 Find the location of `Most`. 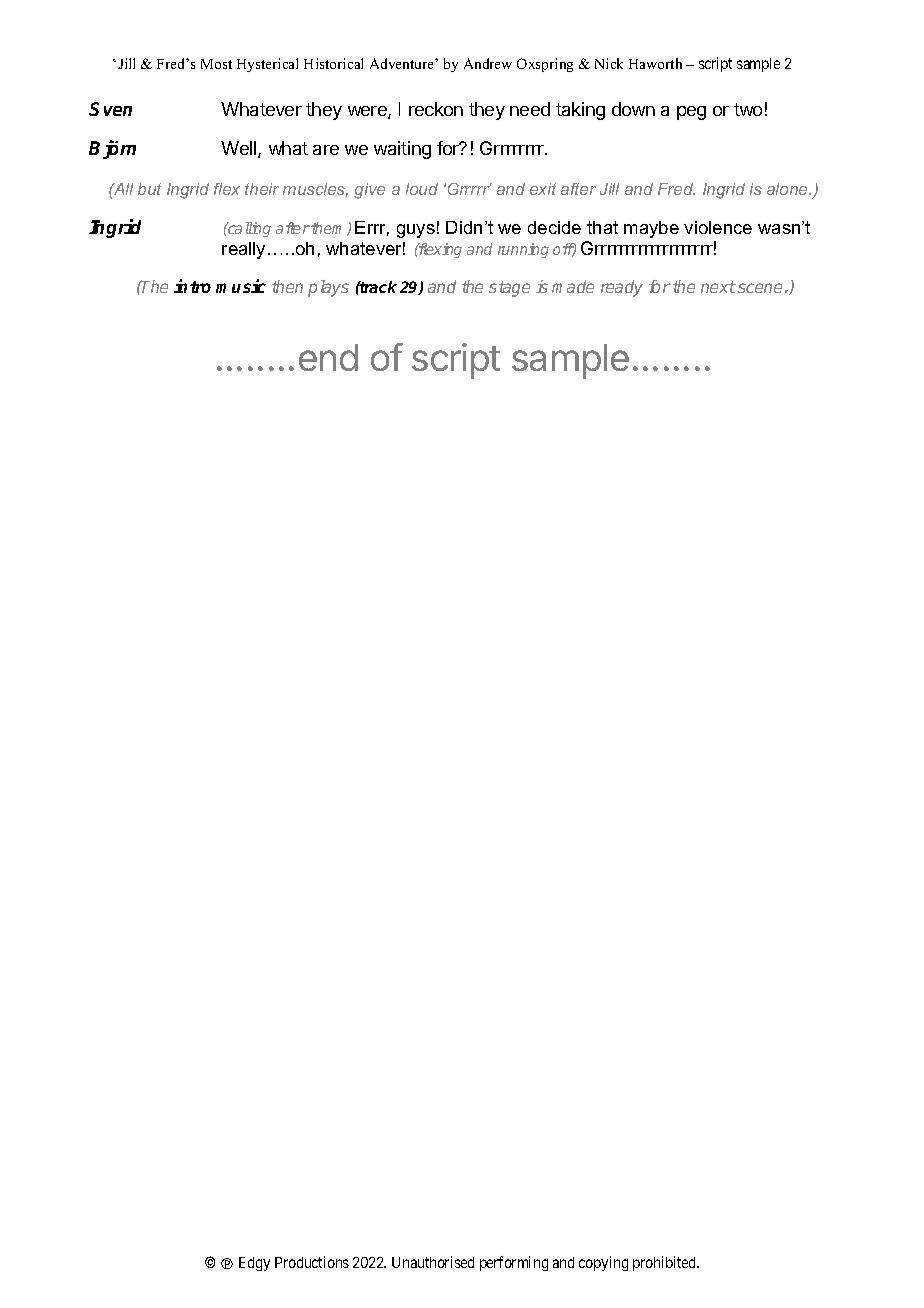

Most is located at coordinates (216, 64).
